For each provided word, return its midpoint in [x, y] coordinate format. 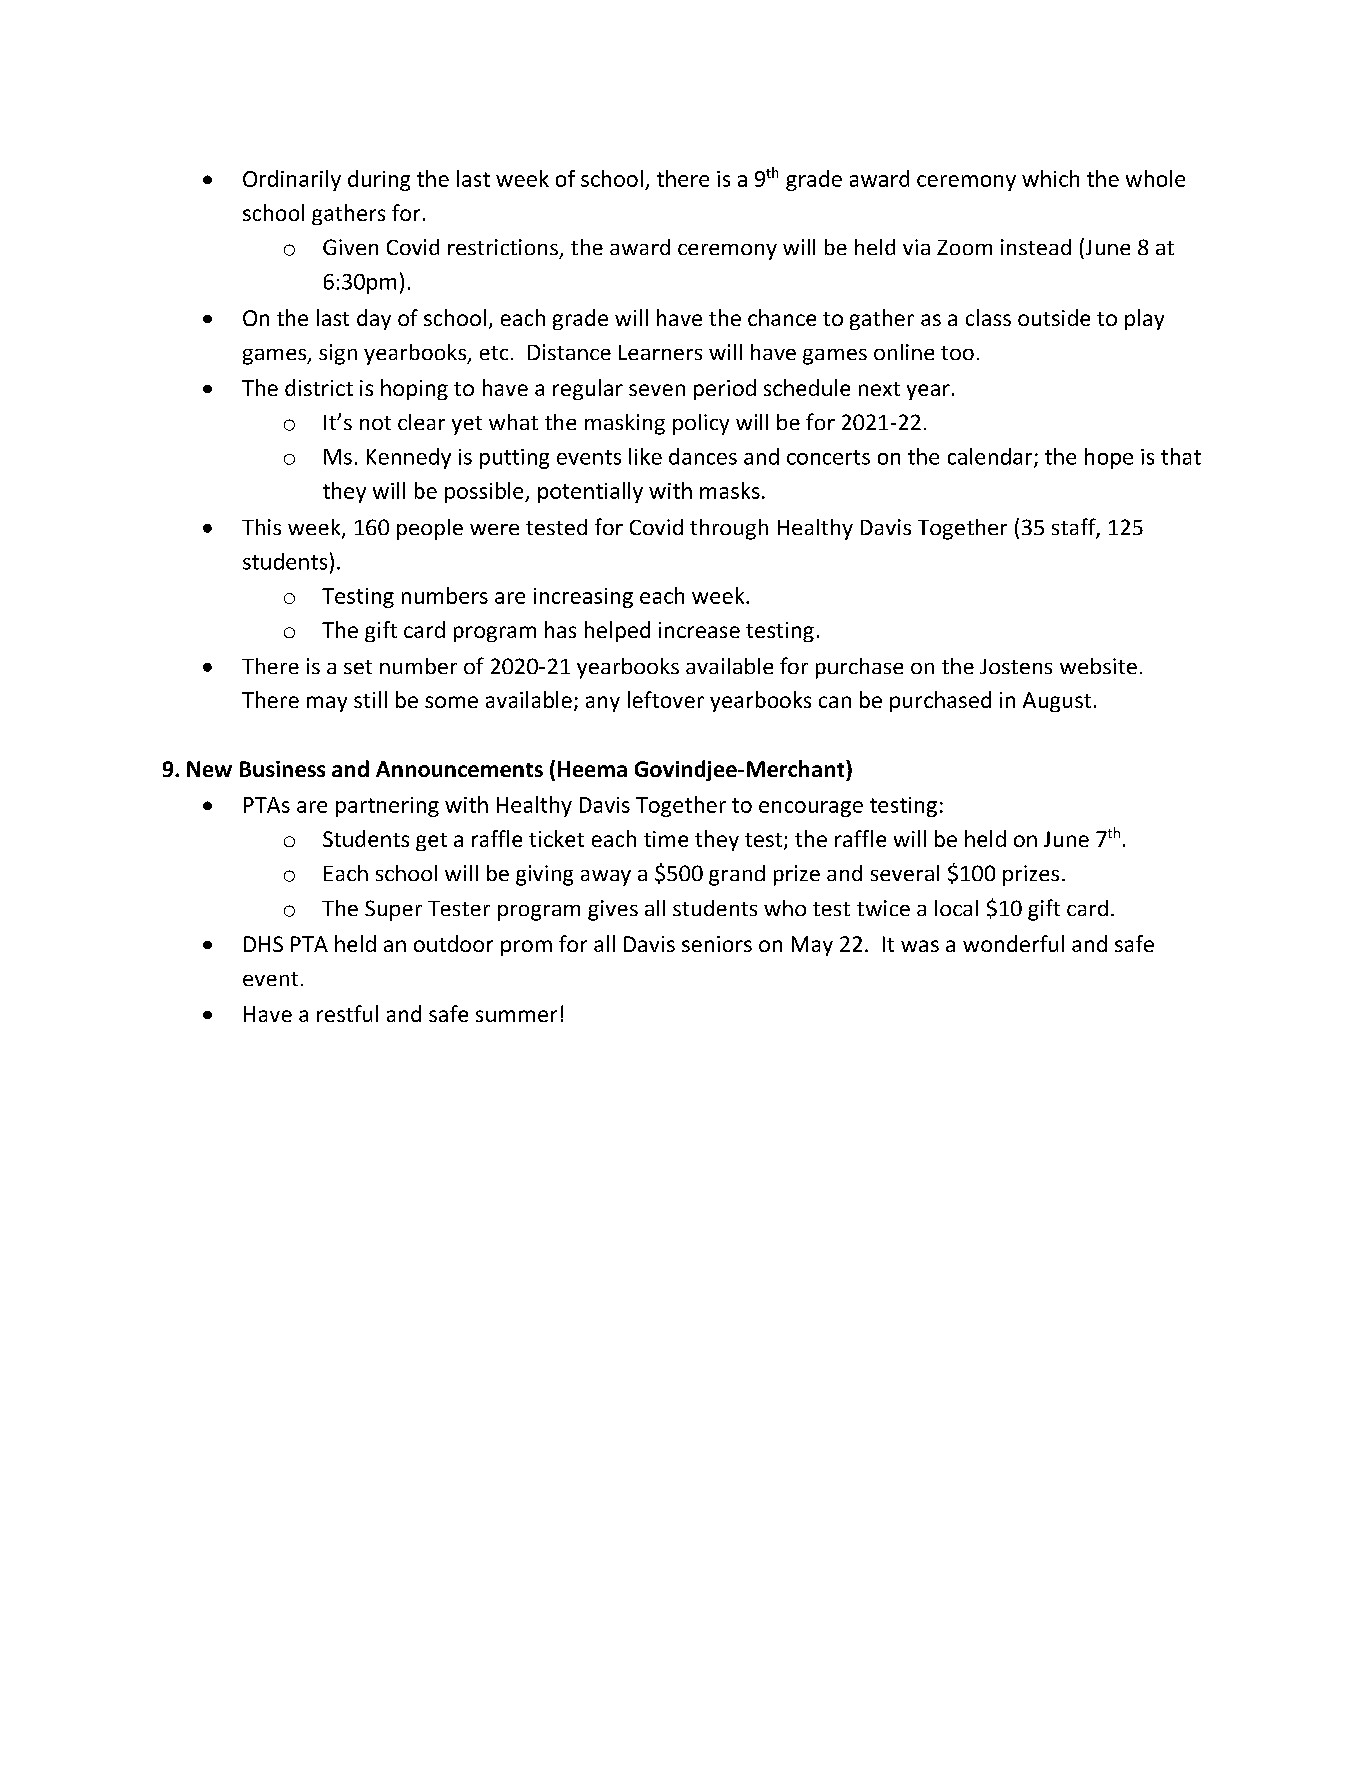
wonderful [1013, 943]
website [1098, 666]
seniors [717, 944]
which [1050, 178]
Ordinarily [292, 180]
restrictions [503, 247]
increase [699, 630]
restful [347, 1013]
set [358, 667]
